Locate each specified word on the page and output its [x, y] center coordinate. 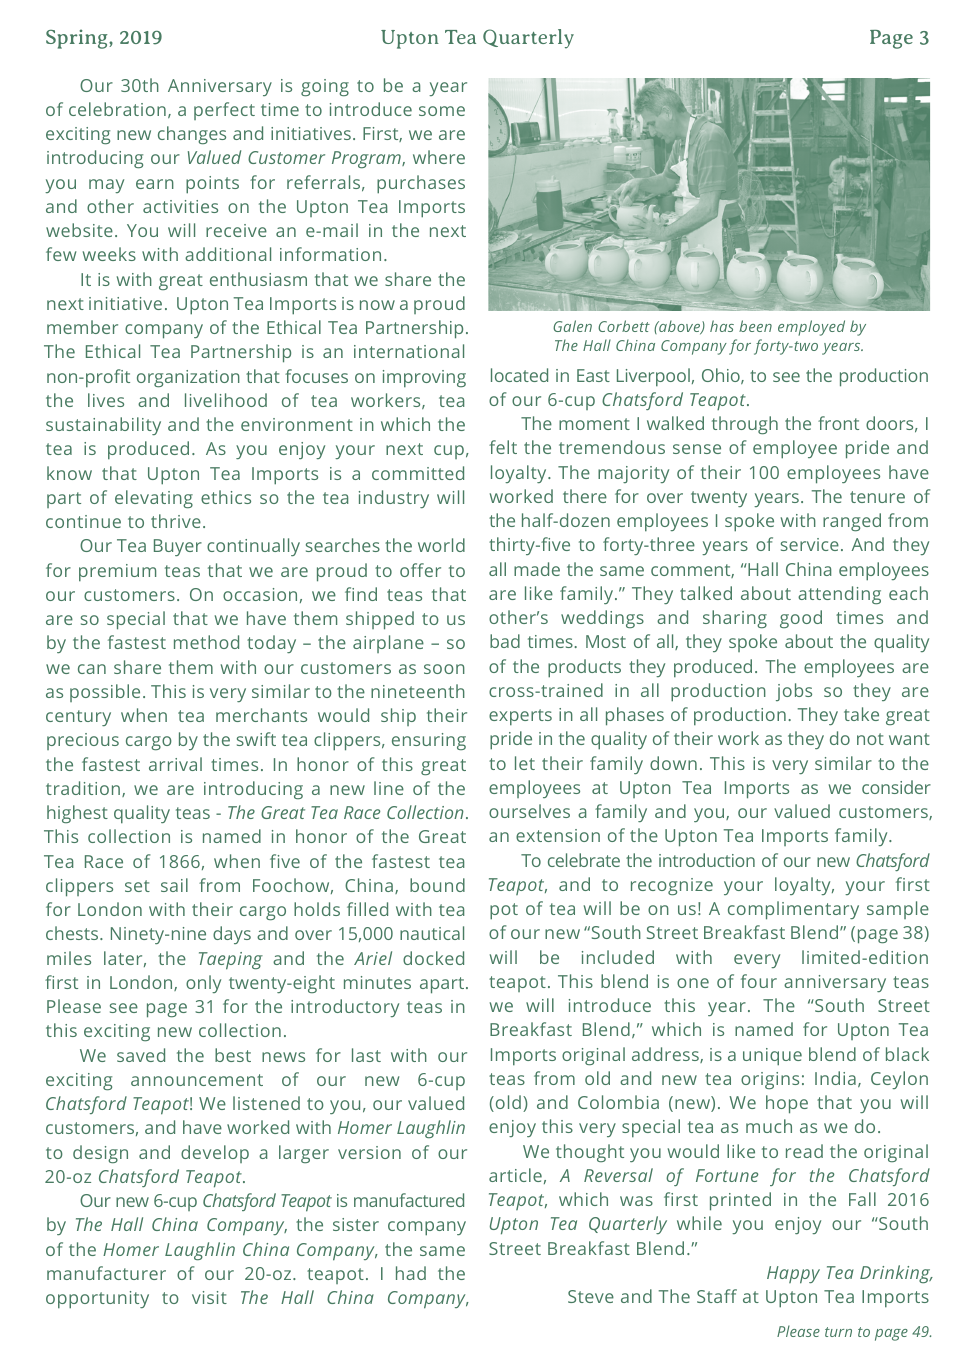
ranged [852, 522]
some [442, 111]
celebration [117, 109]
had [411, 1273]
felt [503, 447]
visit [209, 1297]
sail [174, 885]
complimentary [793, 910]
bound [437, 885]
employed [811, 328]
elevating [154, 499]
